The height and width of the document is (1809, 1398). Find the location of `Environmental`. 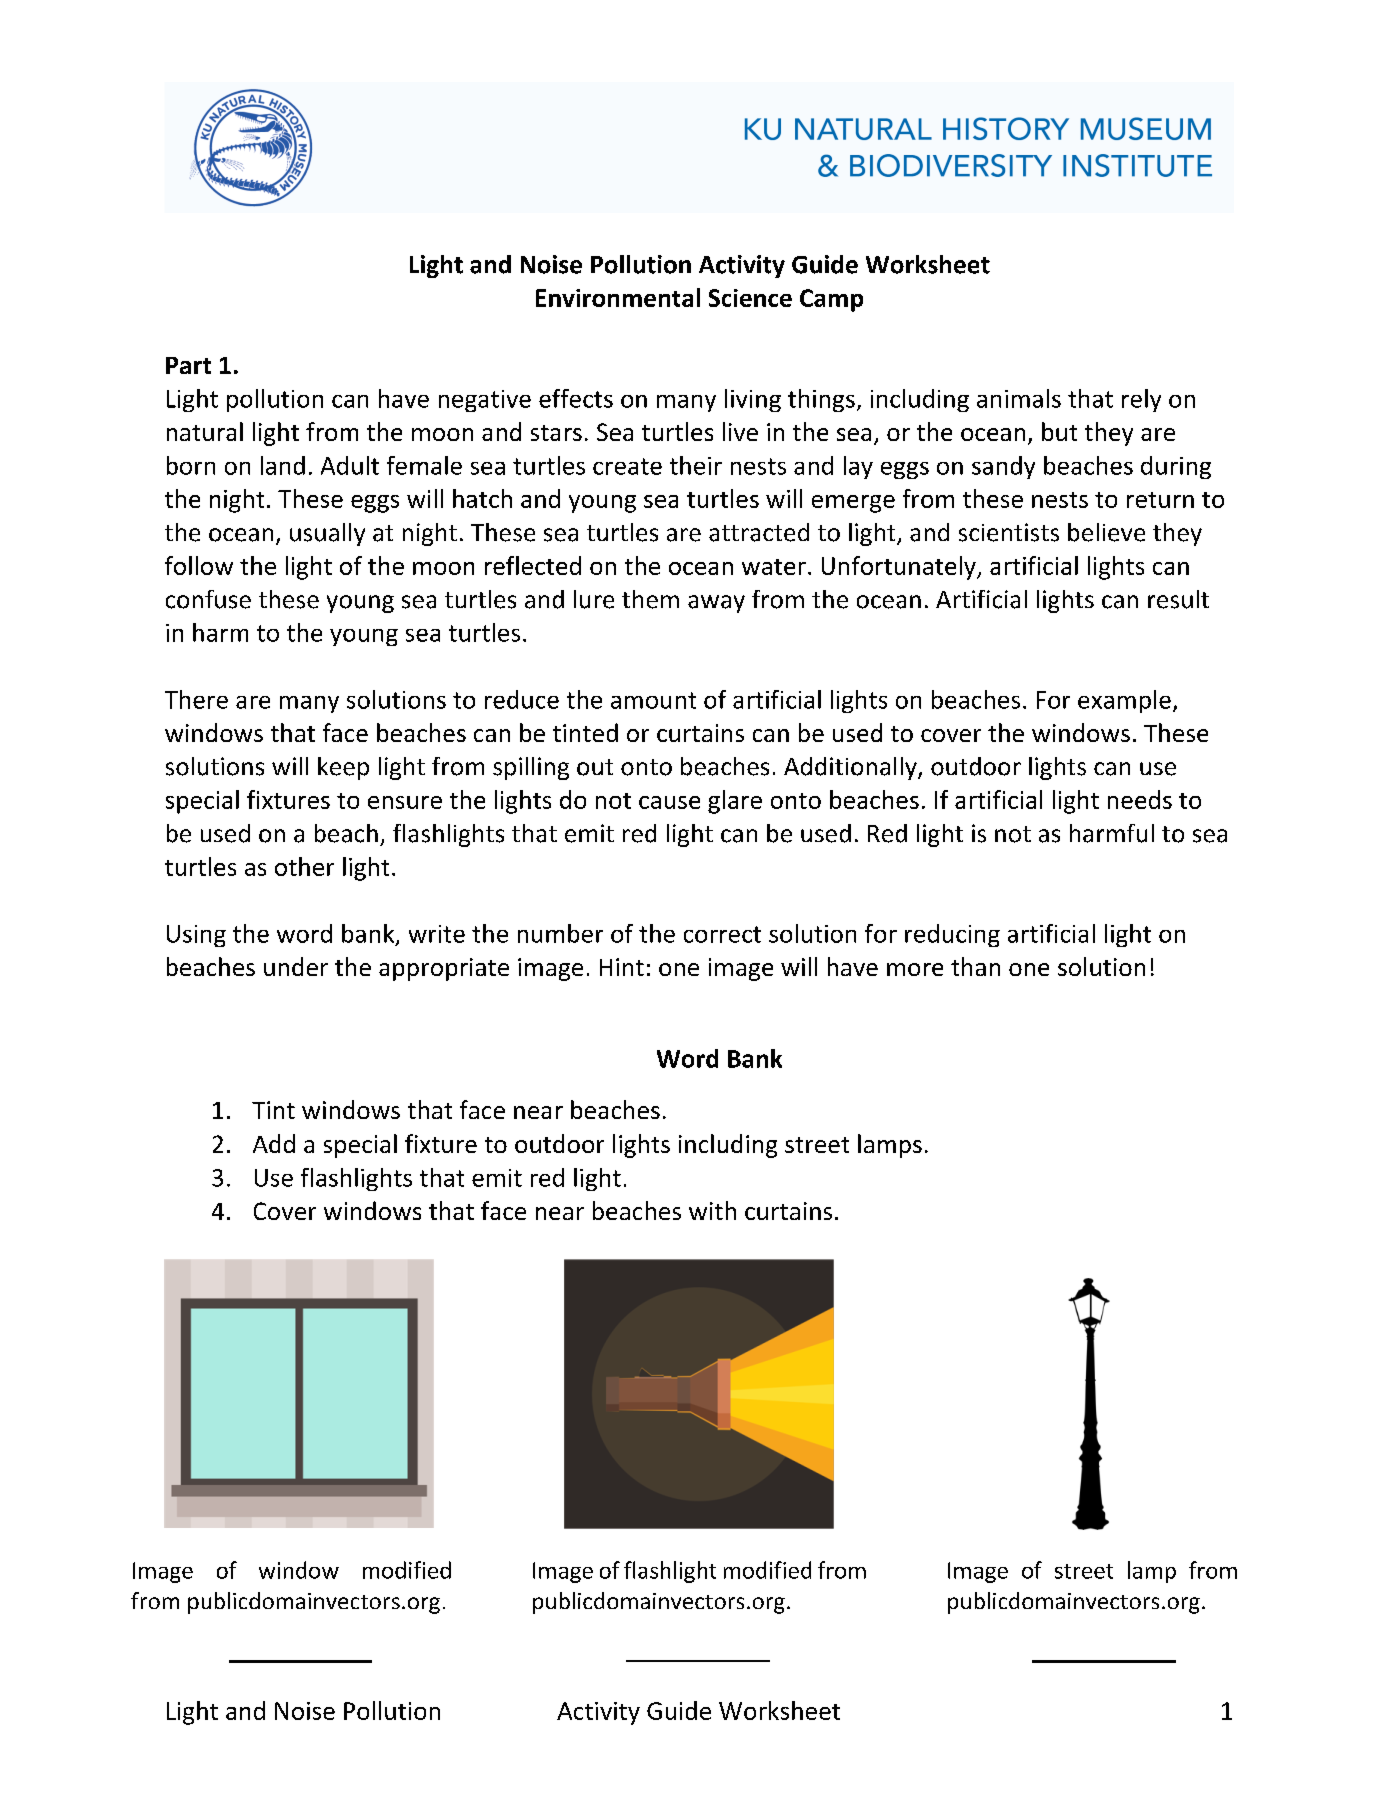

Environmental is located at coordinates (618, 297).
